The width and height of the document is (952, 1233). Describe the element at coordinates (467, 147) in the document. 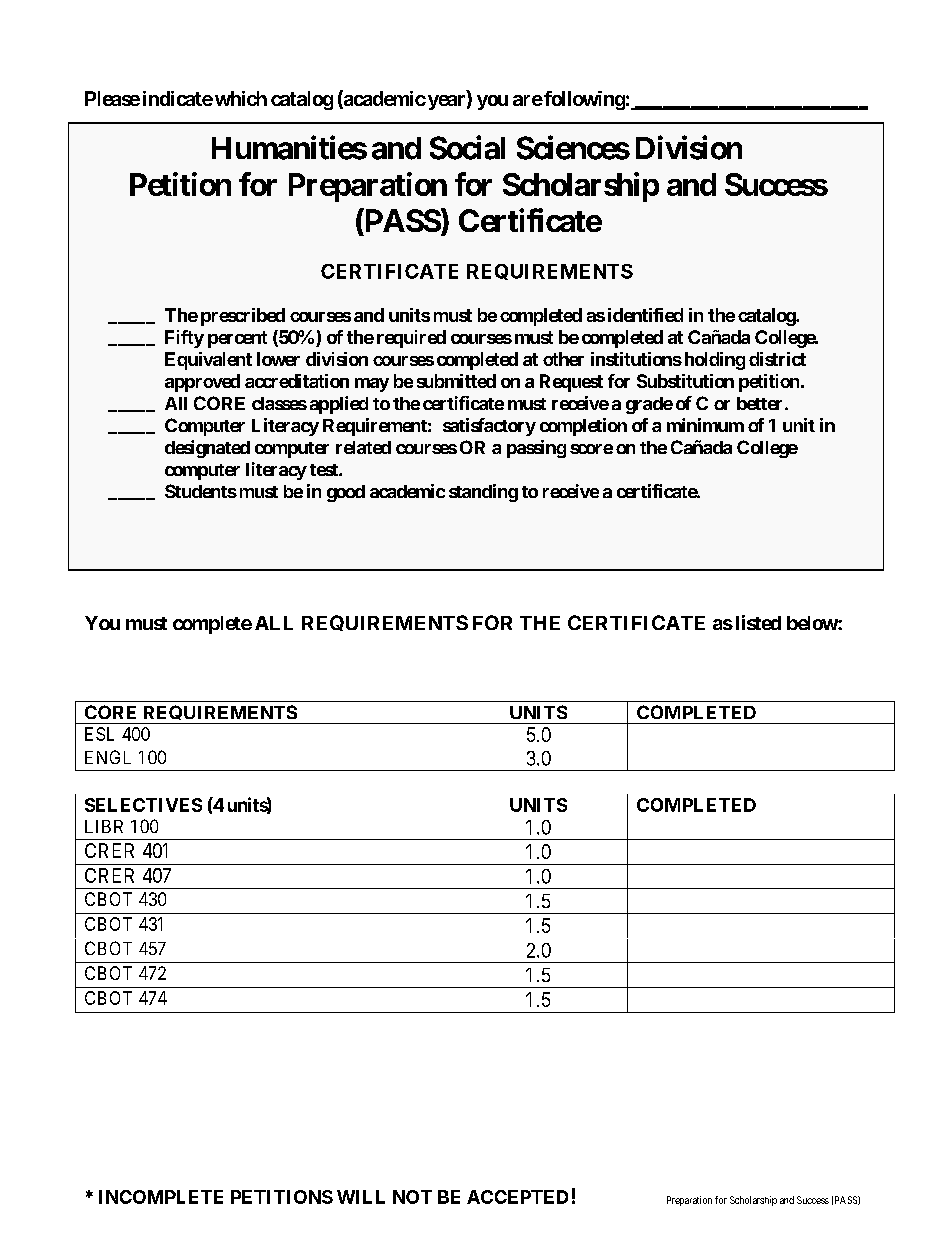

I see `Social` at that location.
